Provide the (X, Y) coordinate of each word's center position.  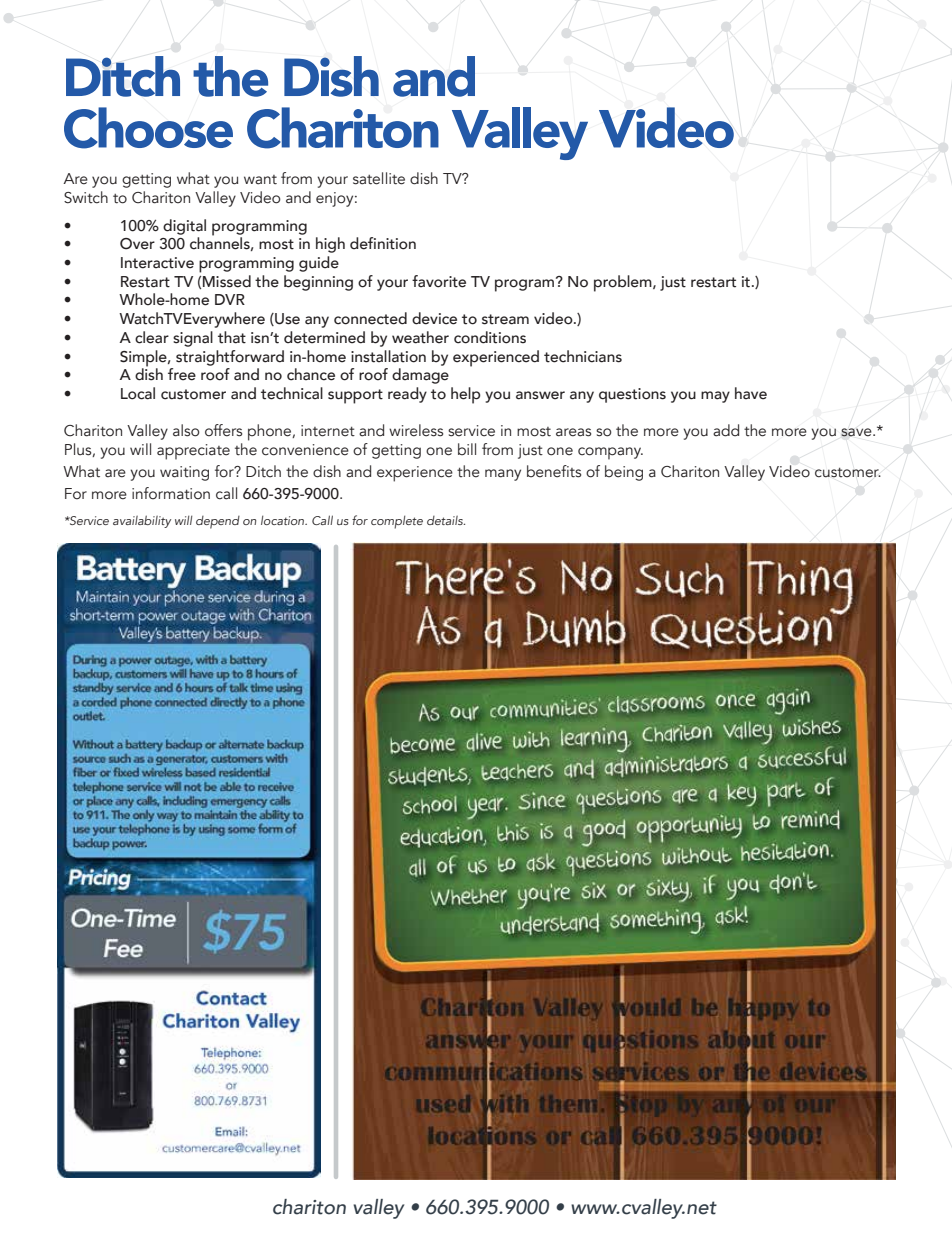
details (446, 520)
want (260, 180)
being (624, 473)
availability (142, 521)
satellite (379, 178)
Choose (148, 128)
